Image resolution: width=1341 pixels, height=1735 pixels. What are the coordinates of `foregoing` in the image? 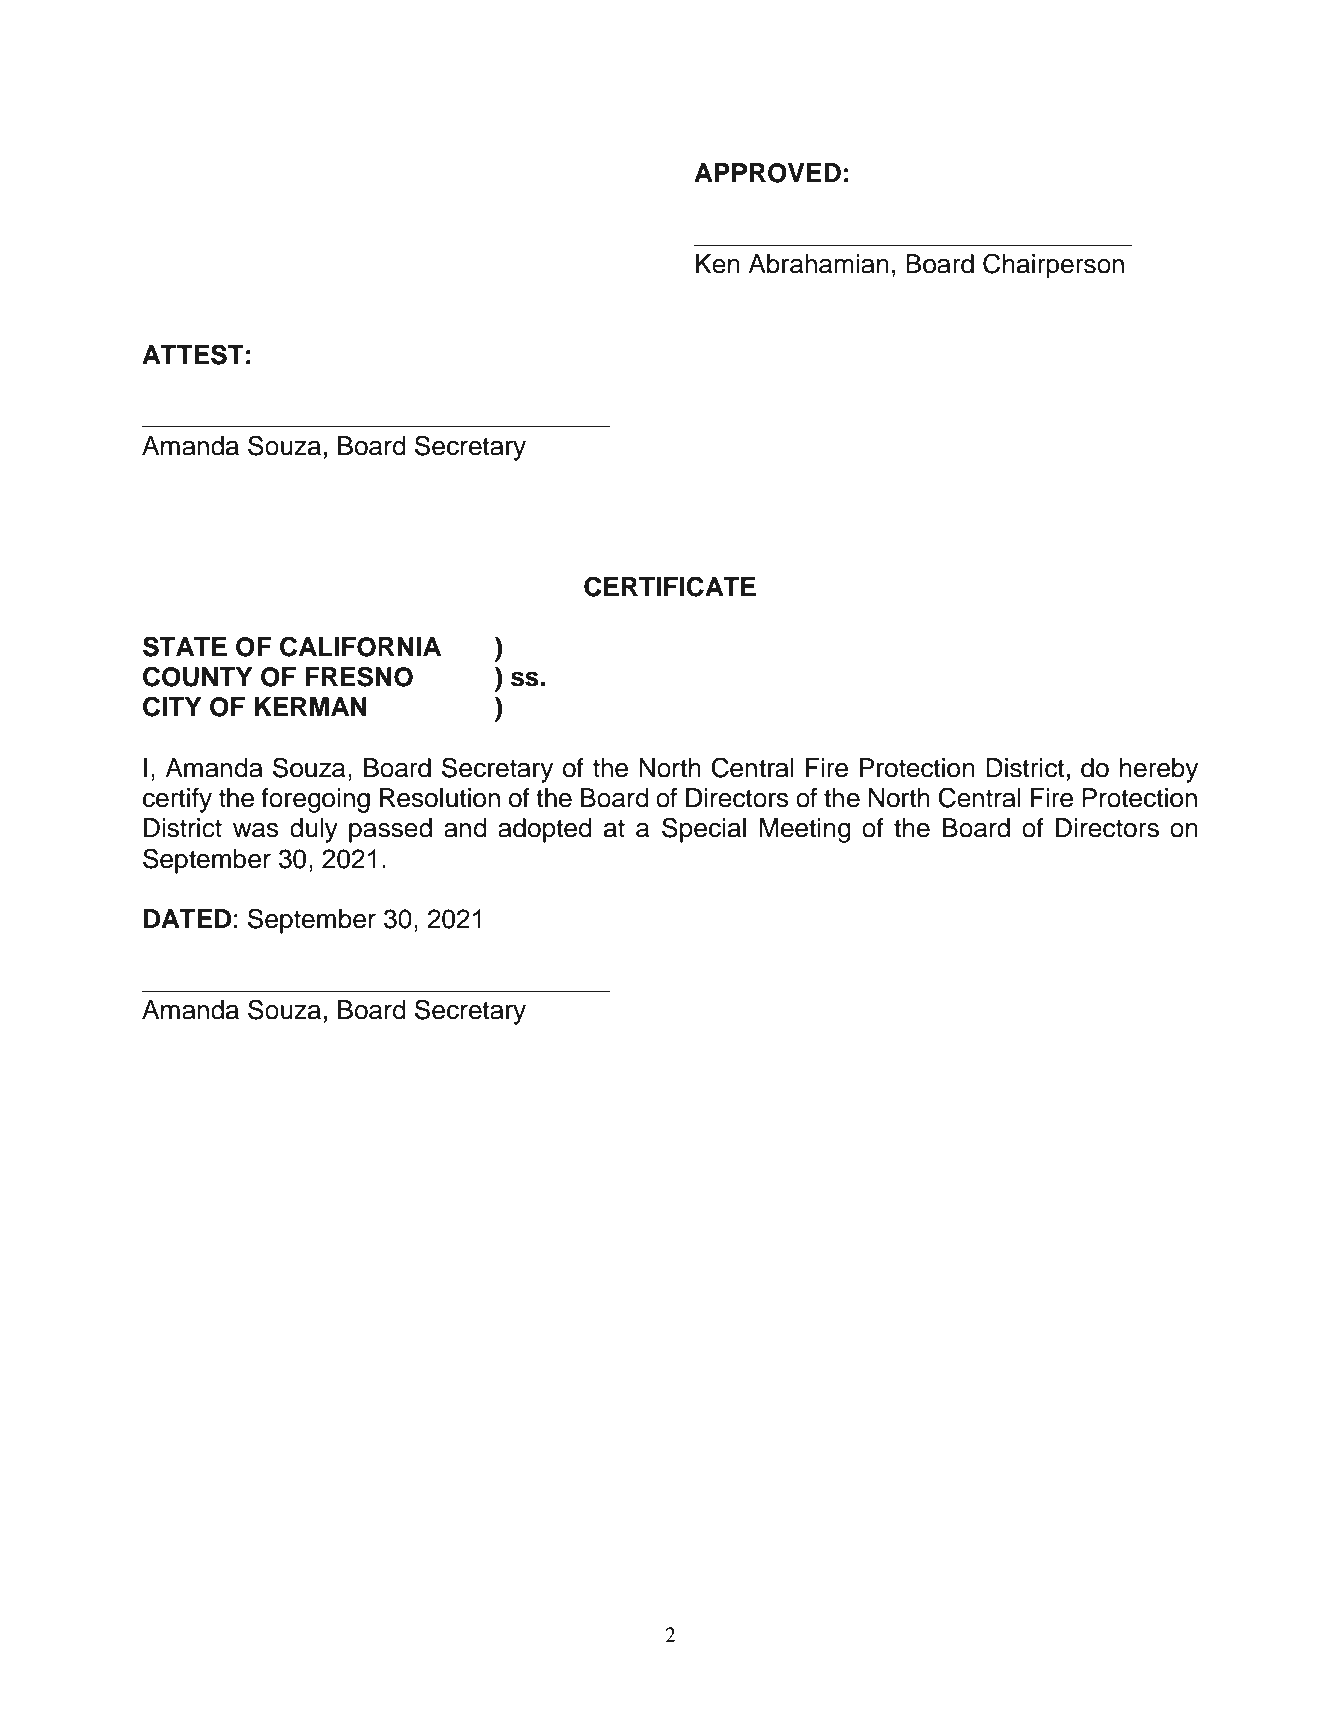 It's located at (315, 800).
